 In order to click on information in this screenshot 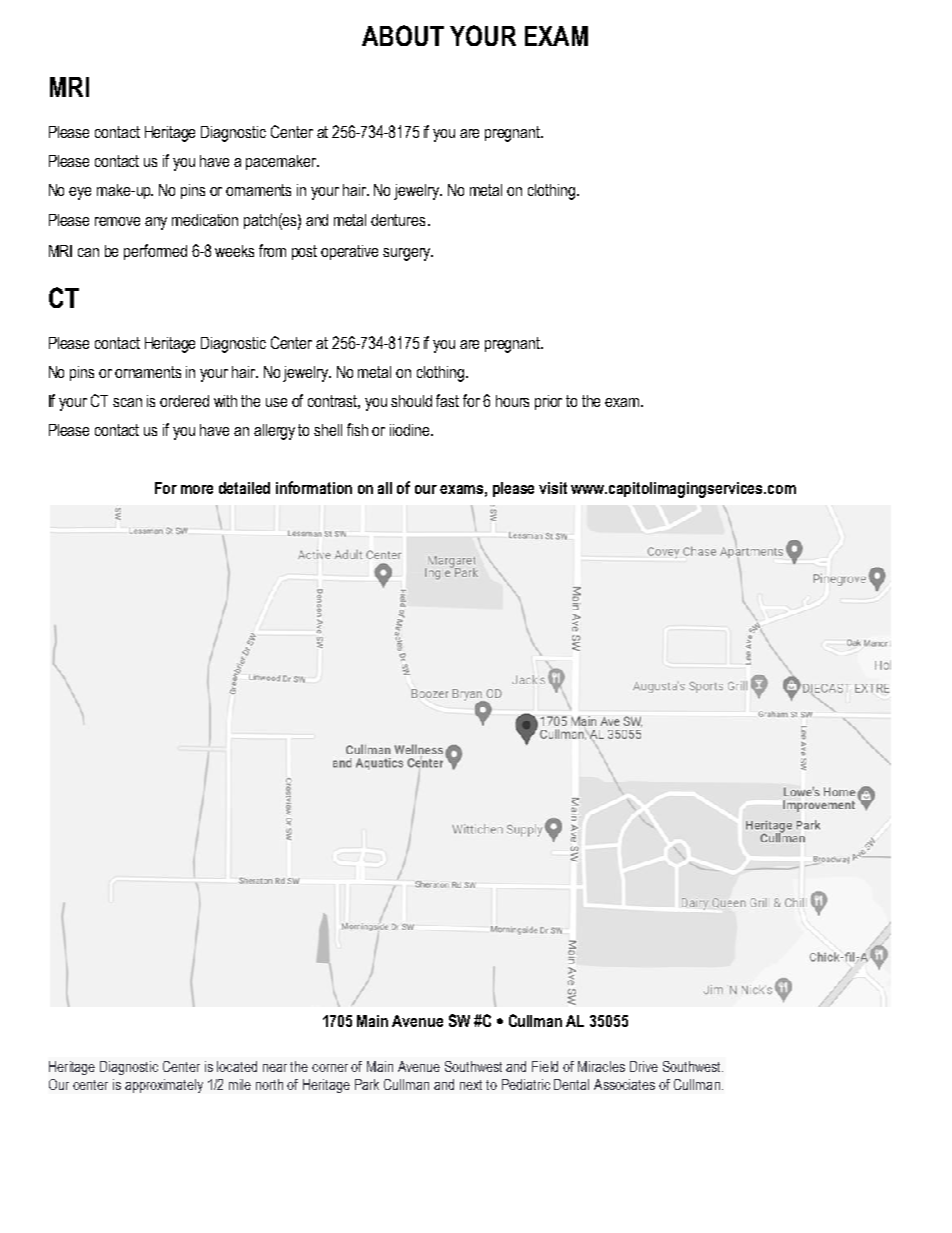, I will do `click(314, 487)`.
